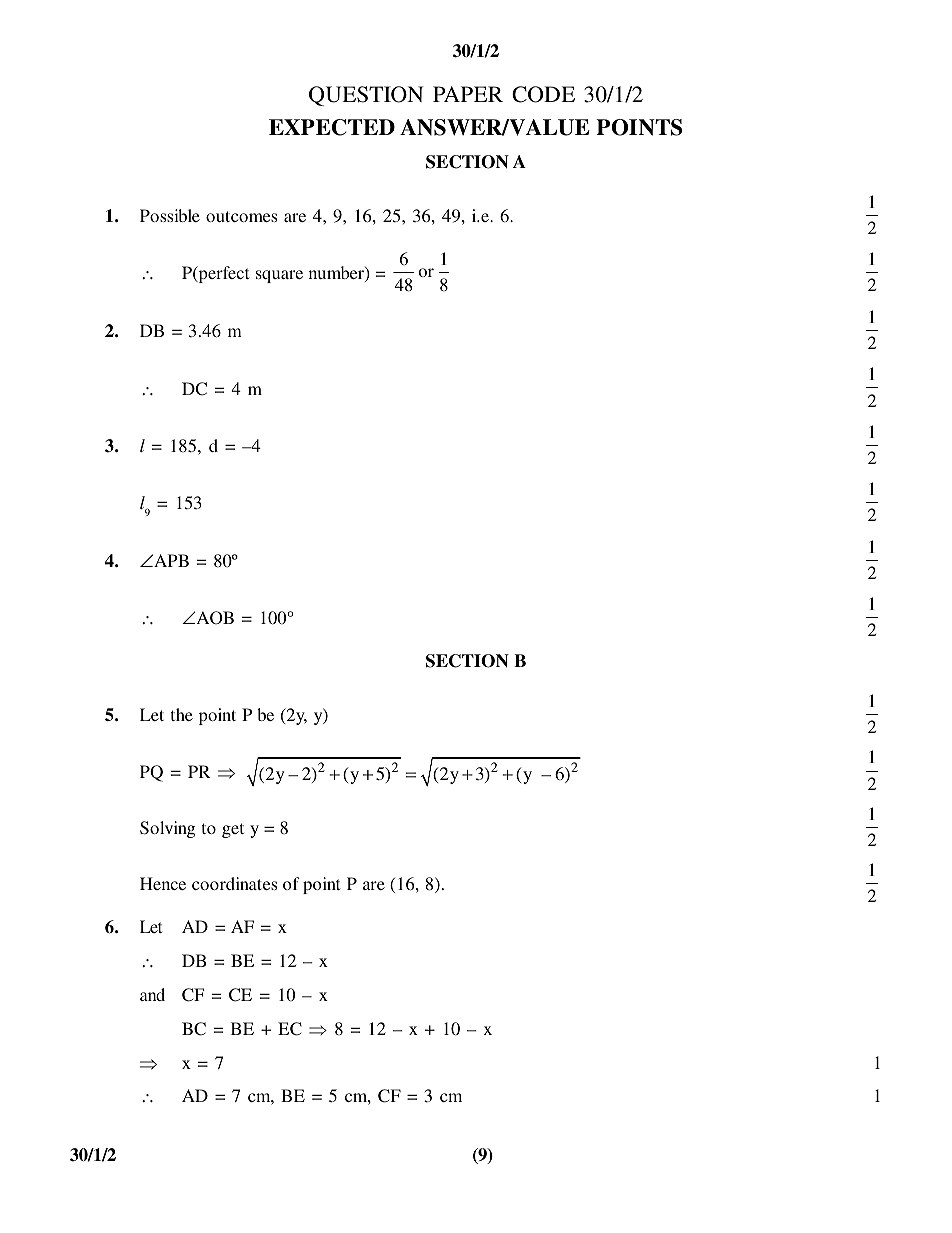 This page has width=952, height=1233. I want to click on CODE, so click(543, 94).
